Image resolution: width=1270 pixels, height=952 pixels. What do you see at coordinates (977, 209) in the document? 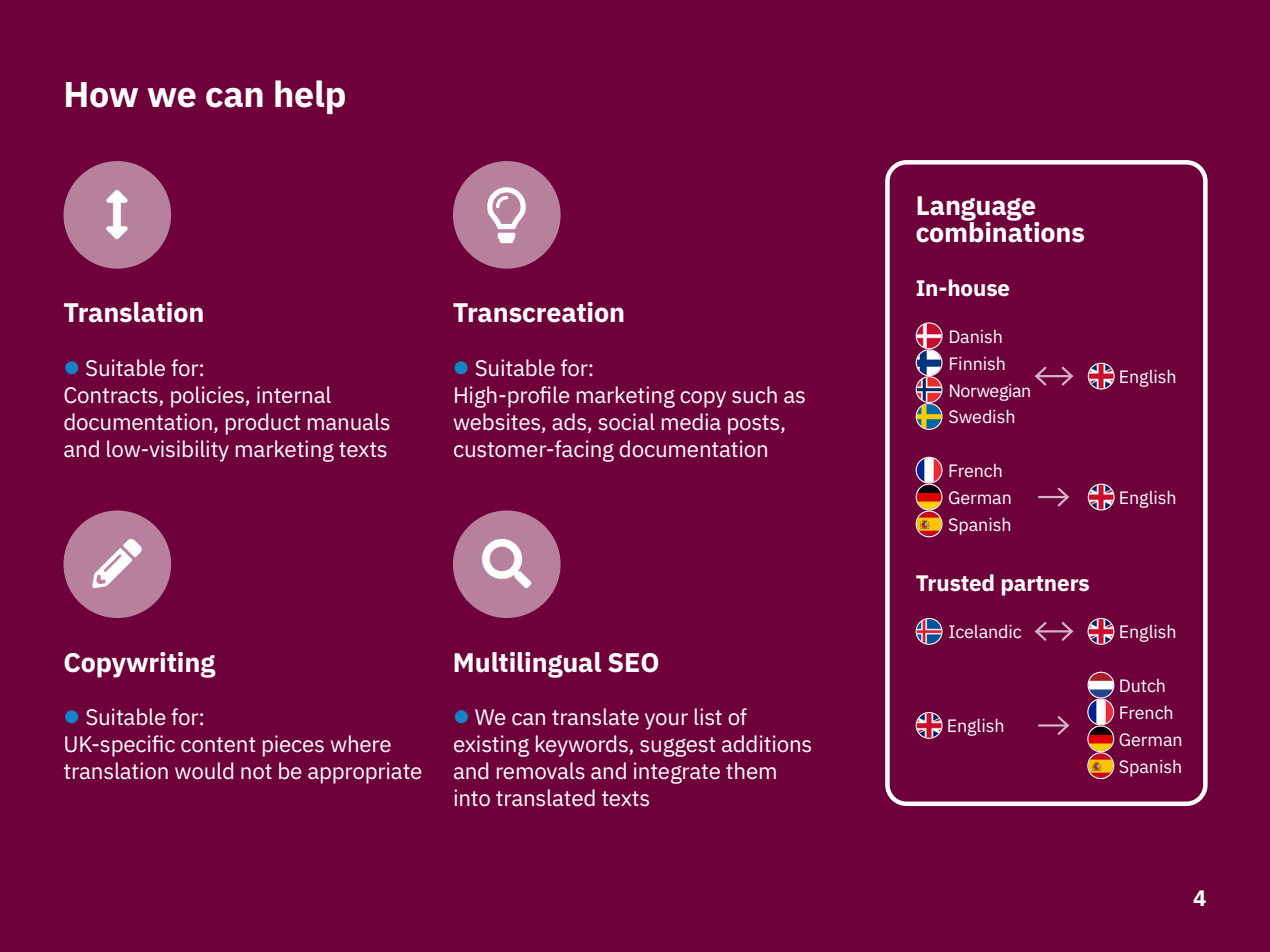
I see `Language` at bounding box center [977, 209].
